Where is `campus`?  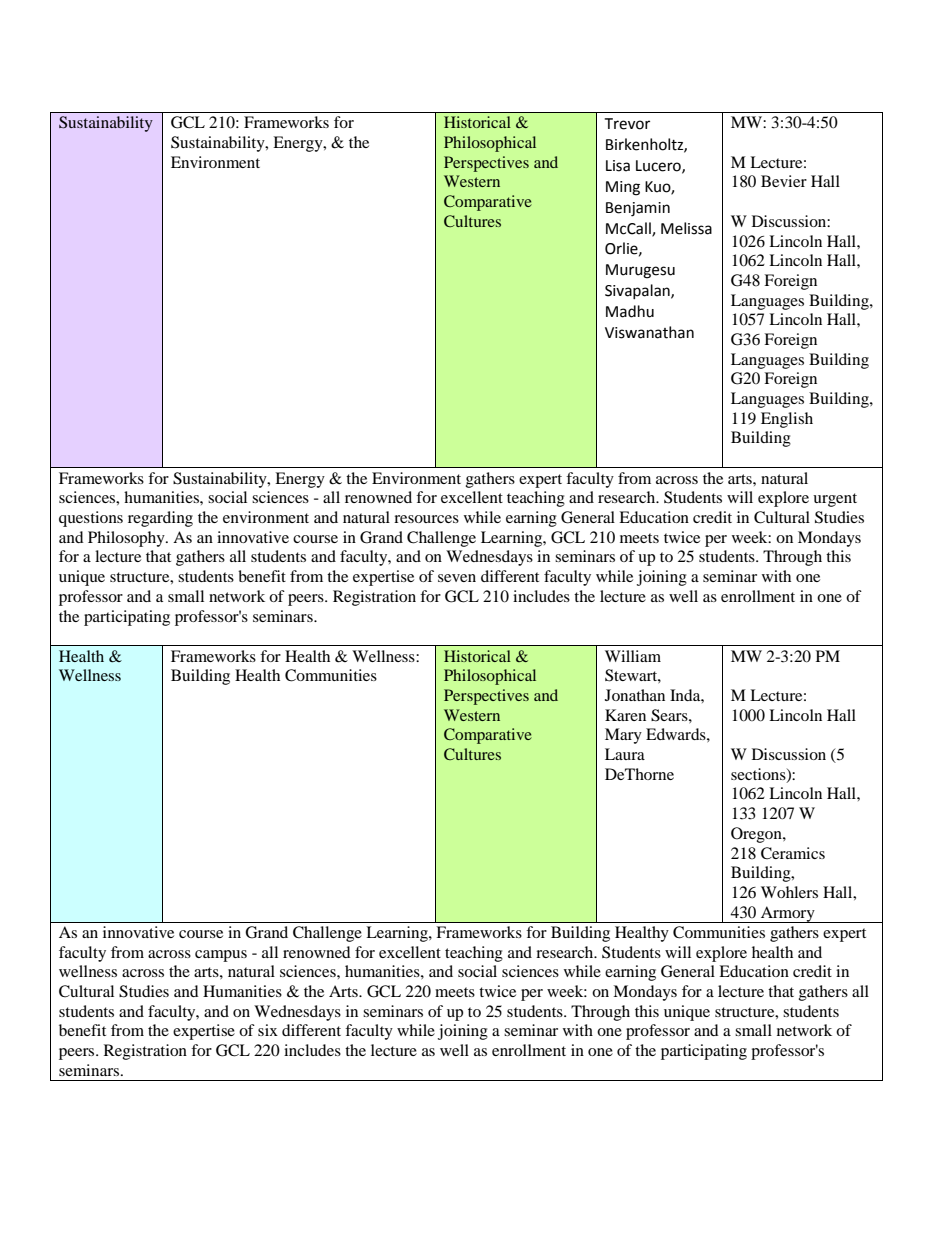 campus is located at coordinates (221, 956).
